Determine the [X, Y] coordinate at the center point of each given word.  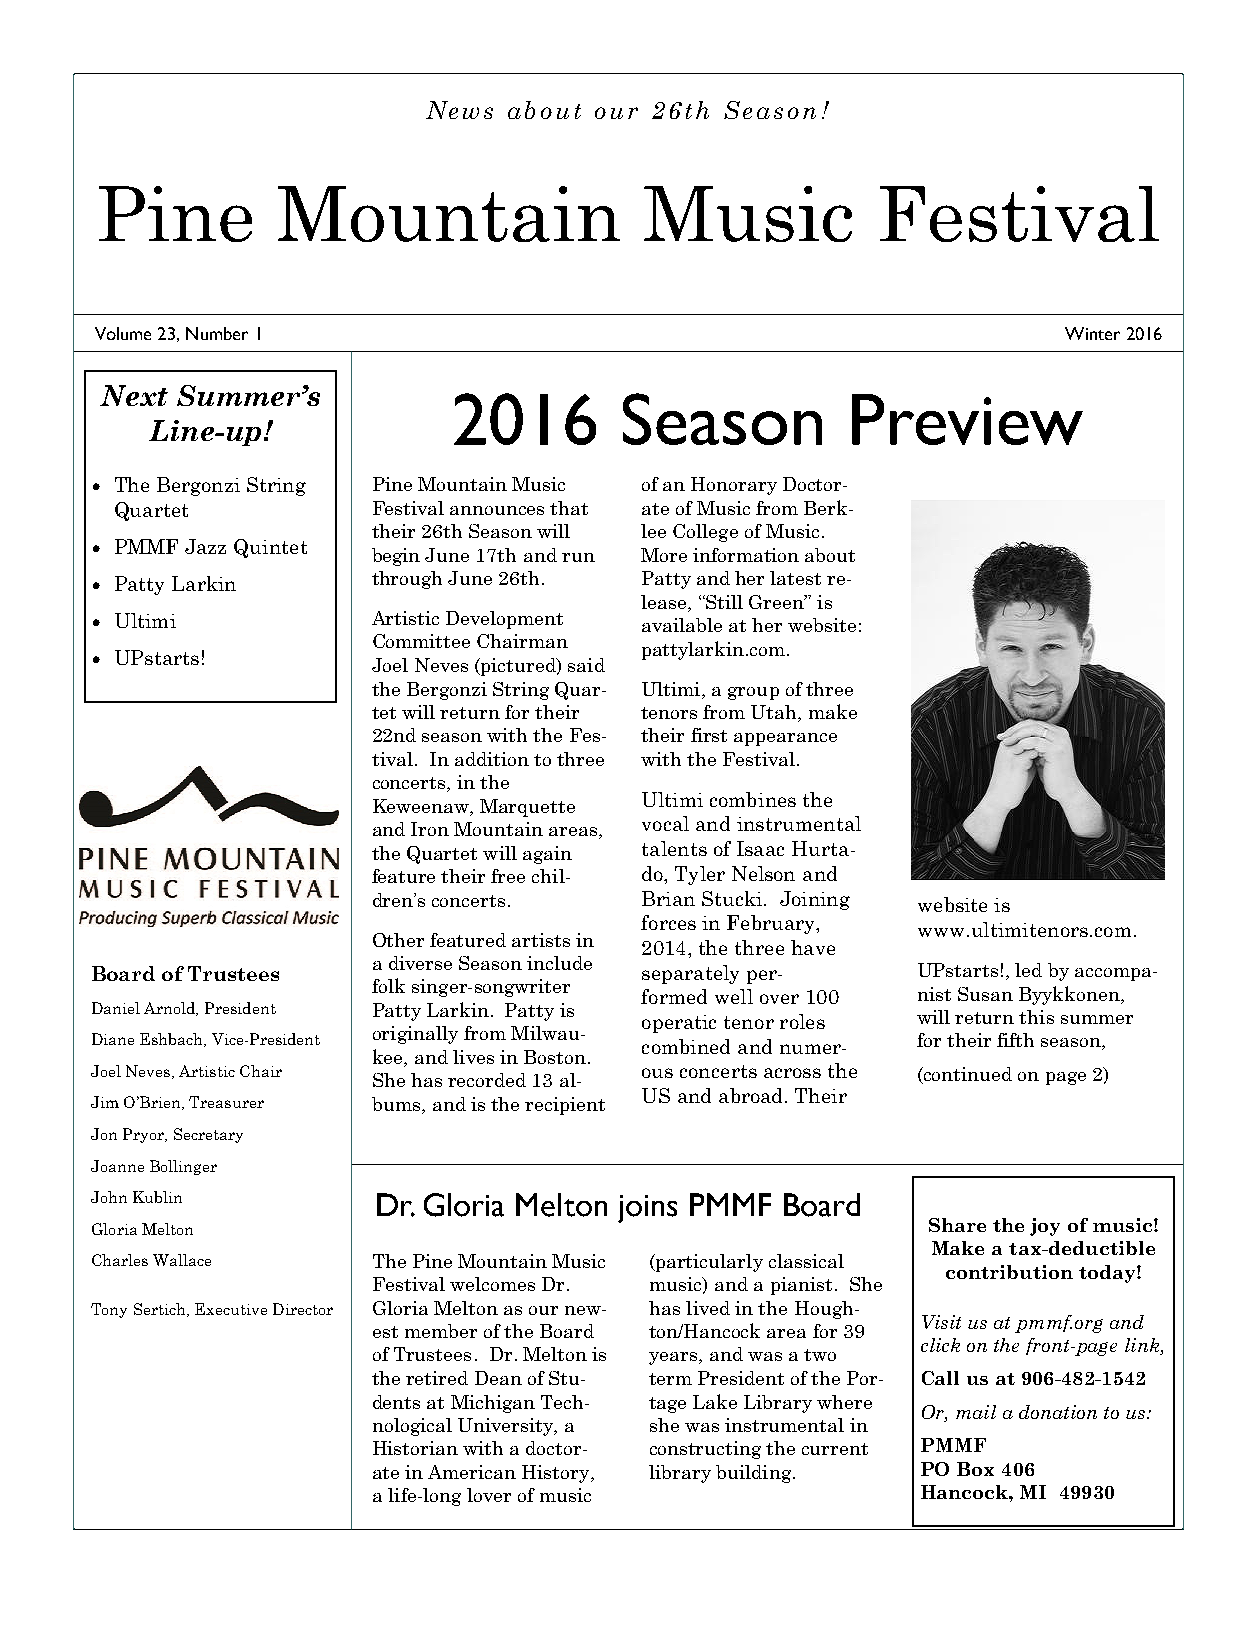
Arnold [171, 1009]
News [459, 110]
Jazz [205, 546]
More [664, 555]
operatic [679, 1024]
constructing [705, 1450]
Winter [1092, 333]
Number [217, 333]
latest [795, 578]
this [1036, 1017]
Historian [415, 1448]
